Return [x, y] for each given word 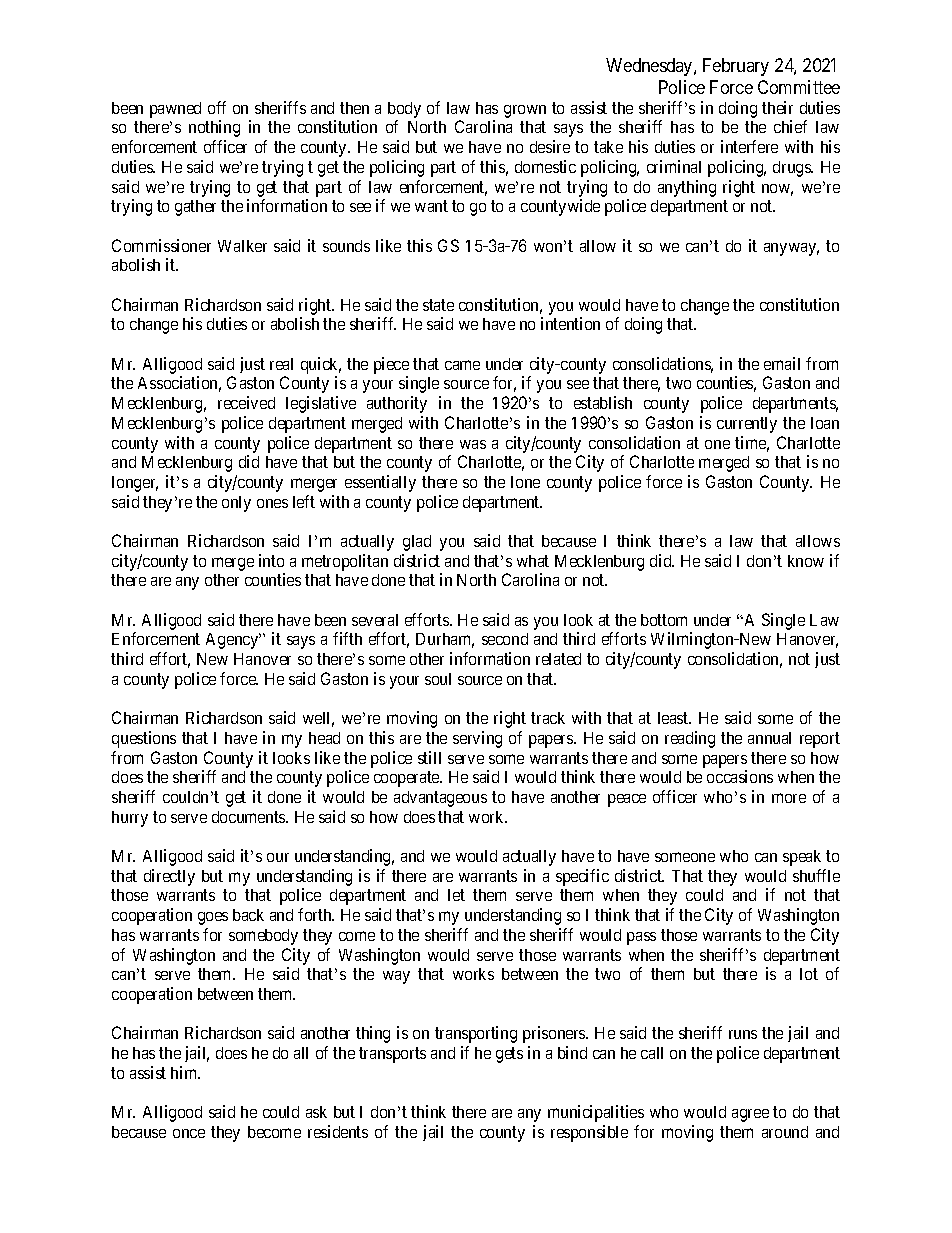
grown [525, 111]
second [505, 639]
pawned [175, 110]
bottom [664, 620]
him [185, 1072]
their [777, 107]
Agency [233, 641]
